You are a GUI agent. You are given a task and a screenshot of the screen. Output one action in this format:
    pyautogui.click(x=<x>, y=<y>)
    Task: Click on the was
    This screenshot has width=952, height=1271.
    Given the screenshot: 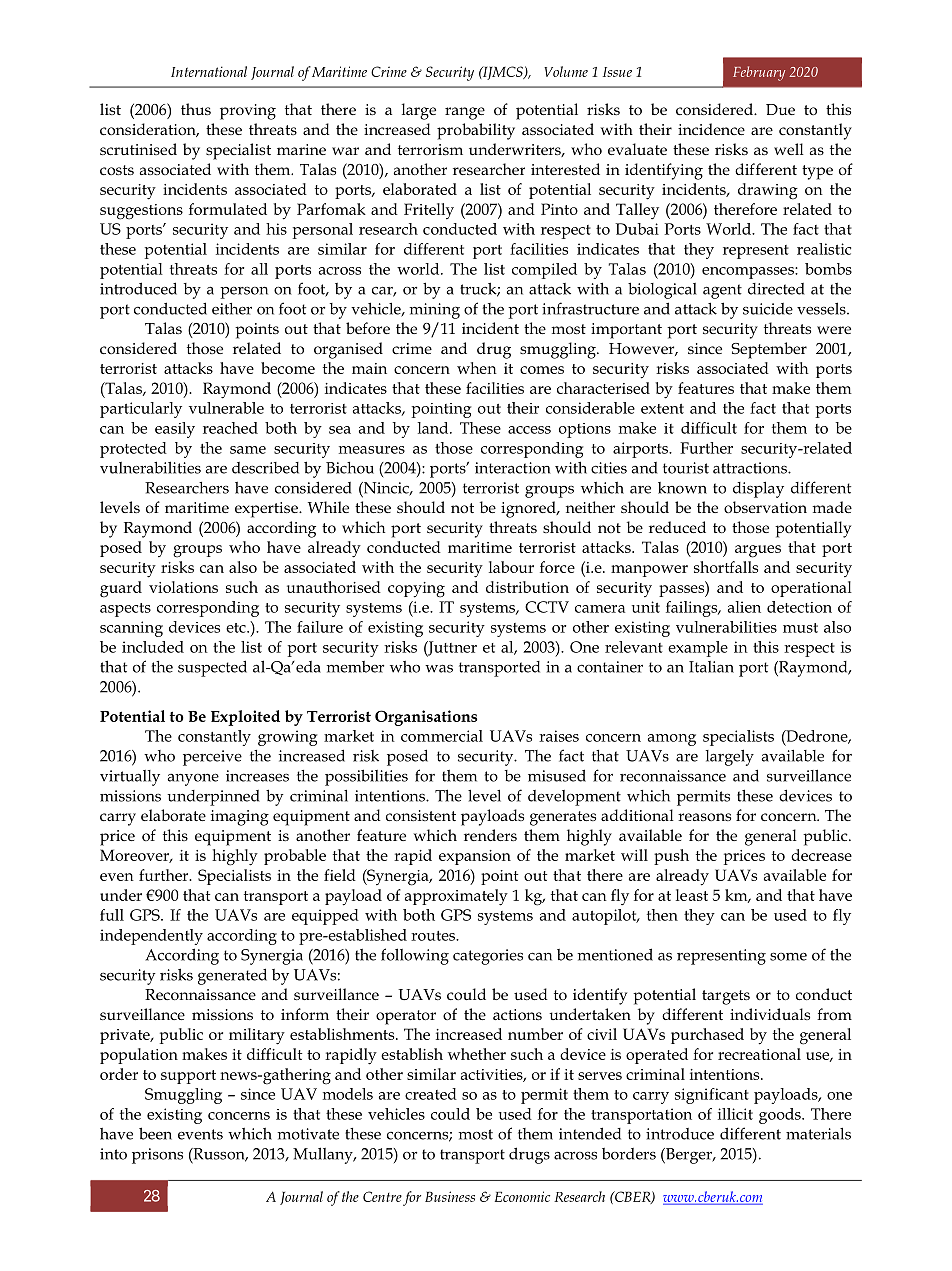 What is the action you would take?
    pyautogui.click(x=439, y=668)
